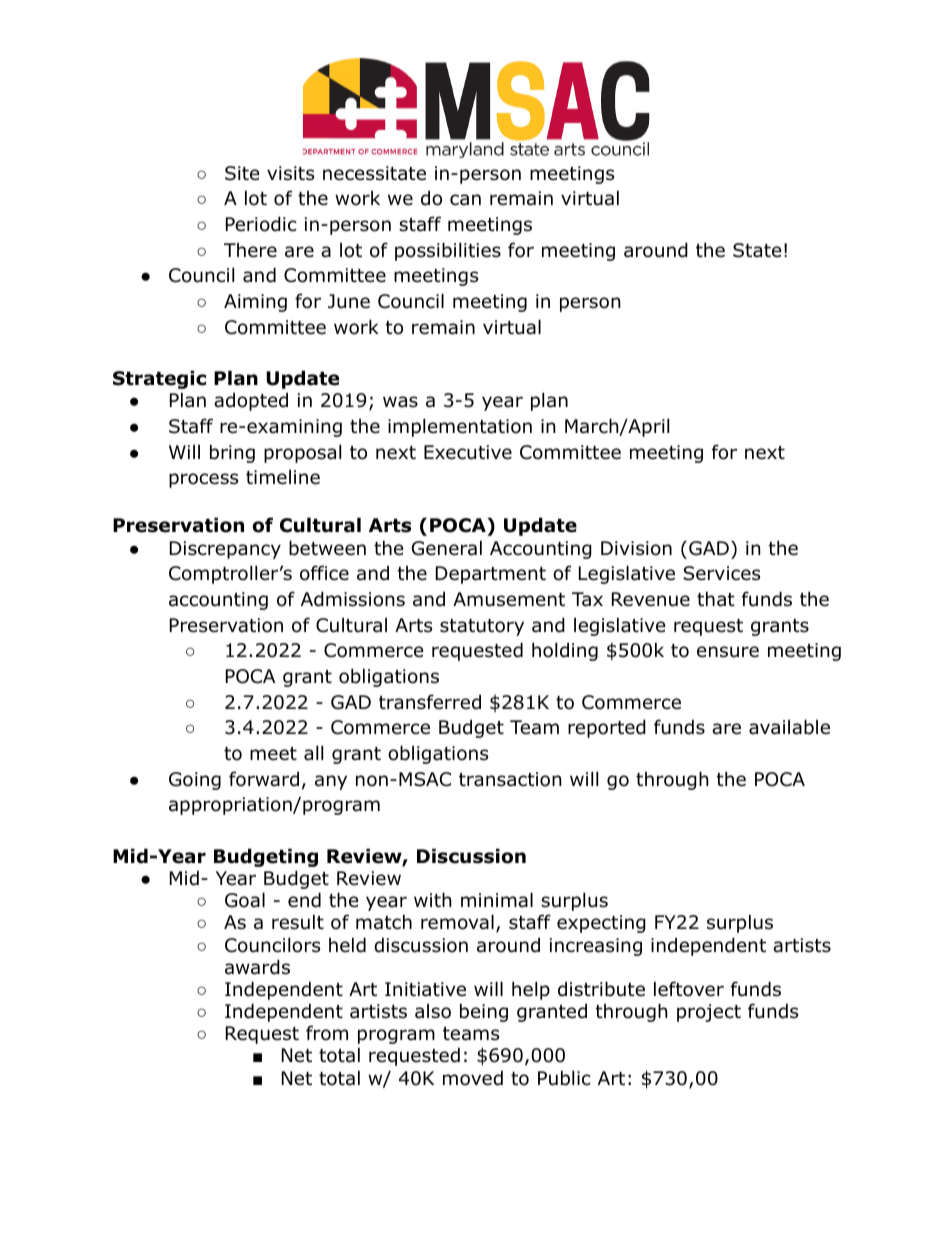  What do you see at coordinates (242, 173) in the screenshot?
I see `Site` at bounding box center [242, 173].
